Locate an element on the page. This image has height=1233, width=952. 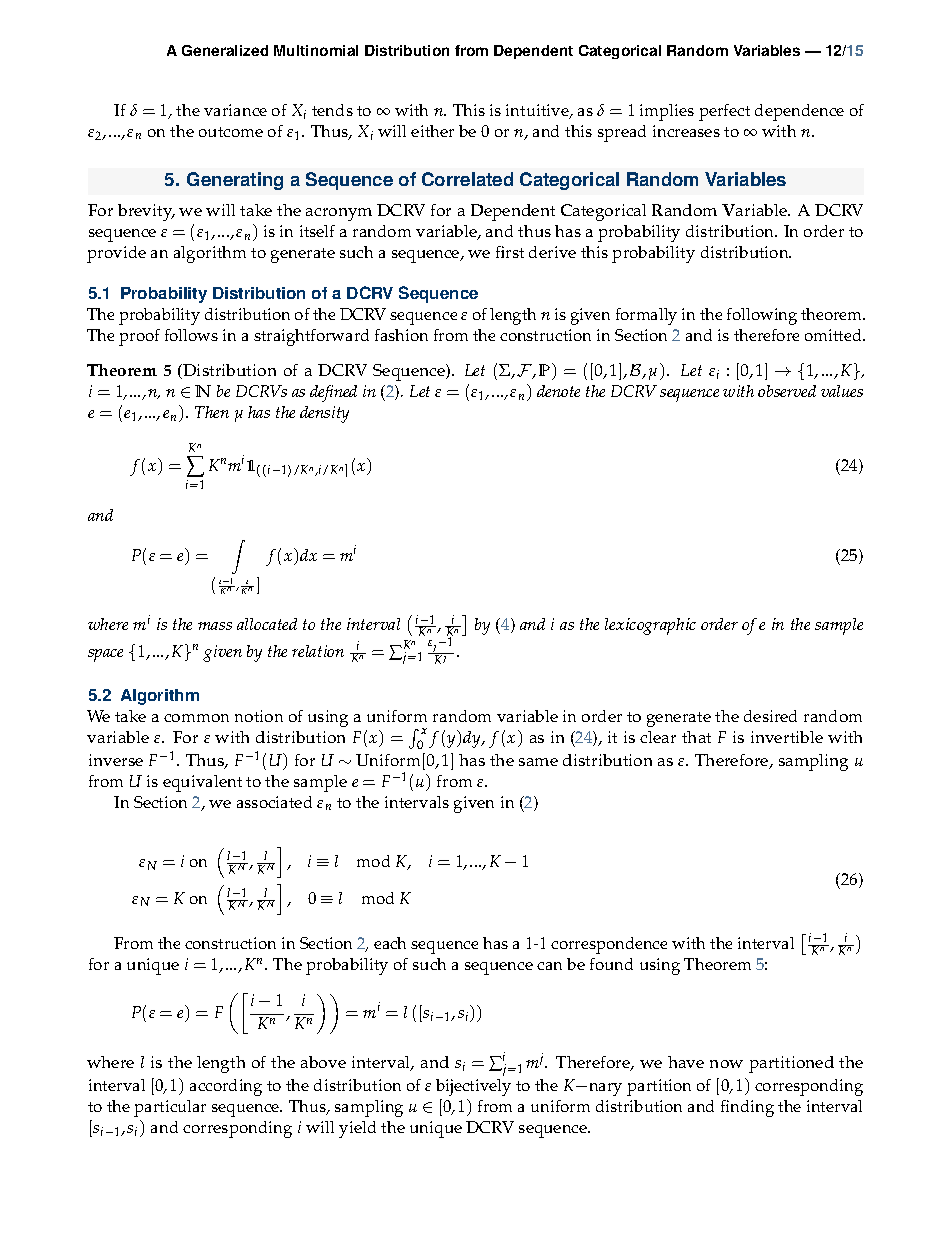
Generalized is located at coordinates (225, 50).
